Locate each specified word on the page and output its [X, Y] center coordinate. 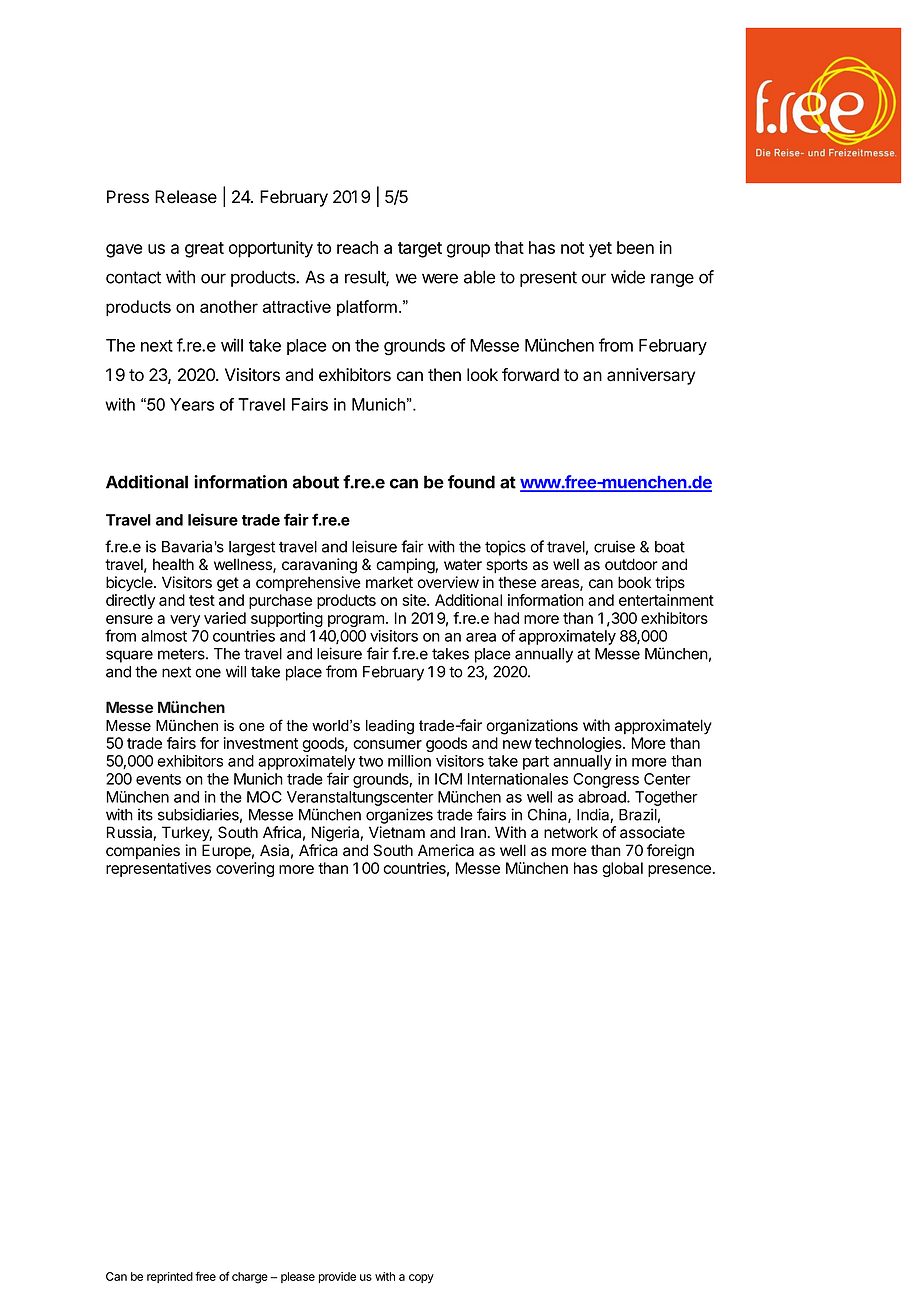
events [158, 779]
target [420, 250]
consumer [387, 744]
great [204, 250]
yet [600, 250]
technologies [579, 744]
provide [337, 1277]
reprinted [170, 1277]
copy [421, 1279]
